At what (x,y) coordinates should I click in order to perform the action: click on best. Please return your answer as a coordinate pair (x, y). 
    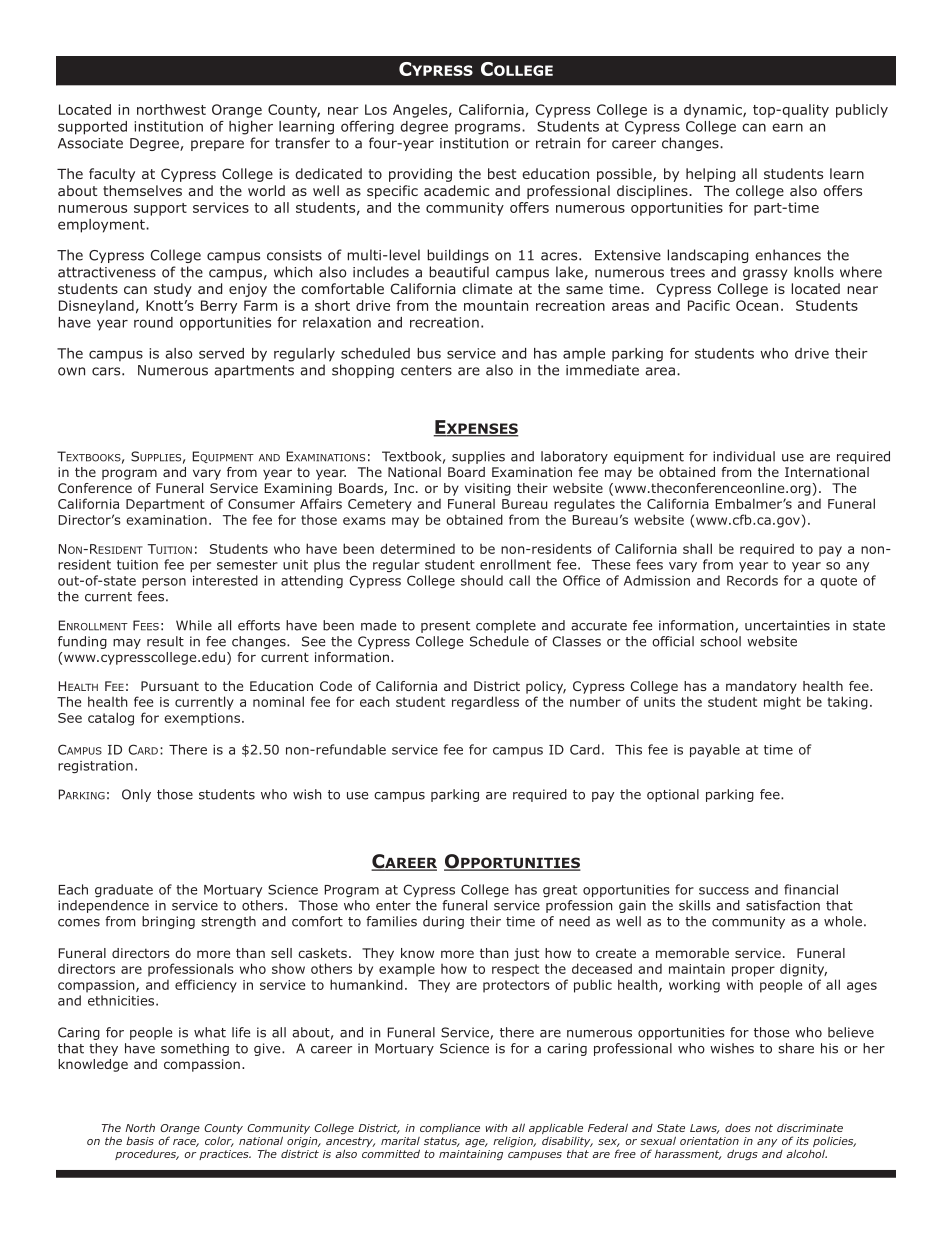
    Looking at the image, I should click on (502, 173).
